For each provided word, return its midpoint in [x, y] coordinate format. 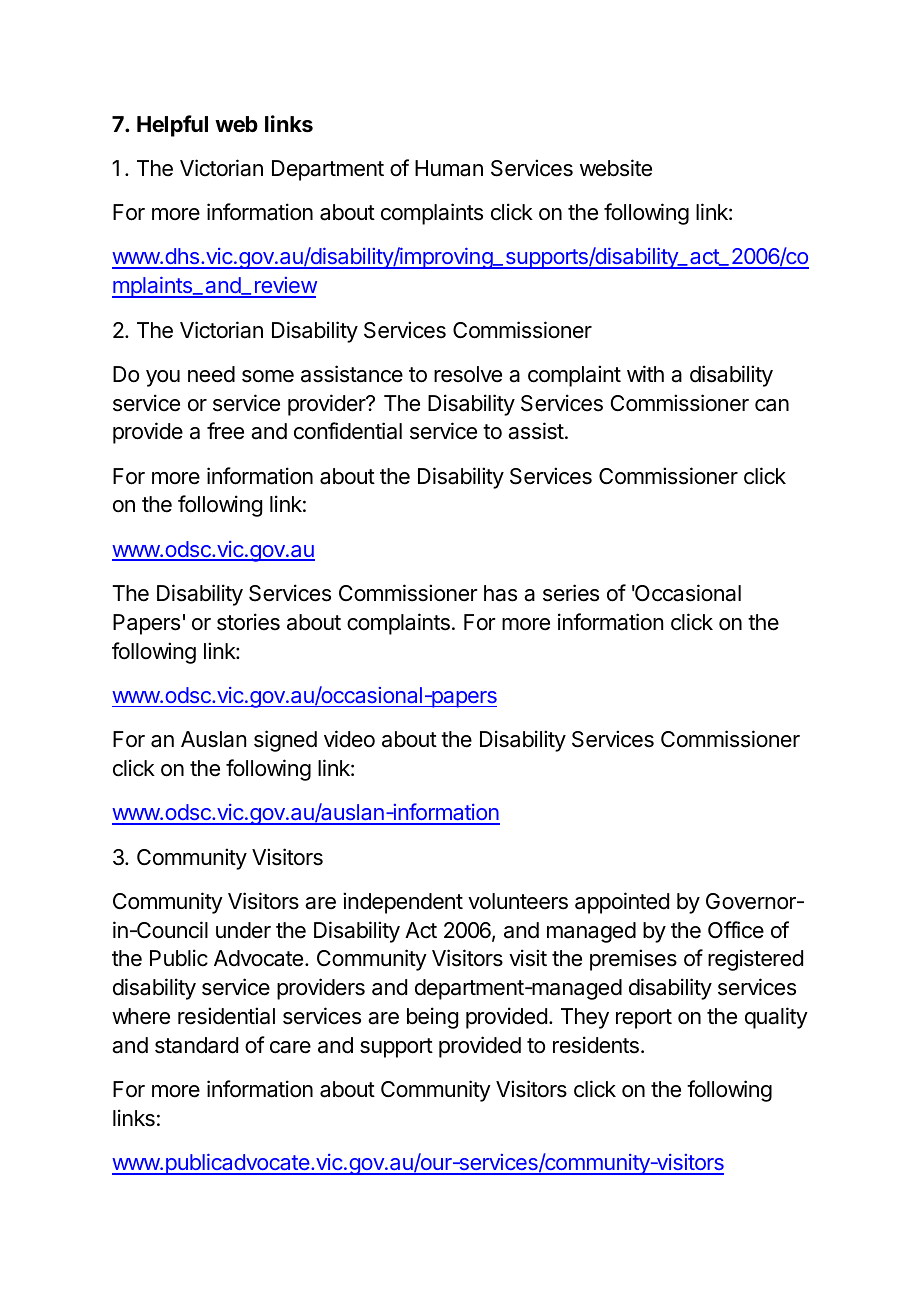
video [349, 739]
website [616, 168]
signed [285, 741]
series [571, 593]
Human [449, 168]
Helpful [172, 126]
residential [226, 1016]
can [772, 405]
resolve [468, 374]
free [225, 431]
